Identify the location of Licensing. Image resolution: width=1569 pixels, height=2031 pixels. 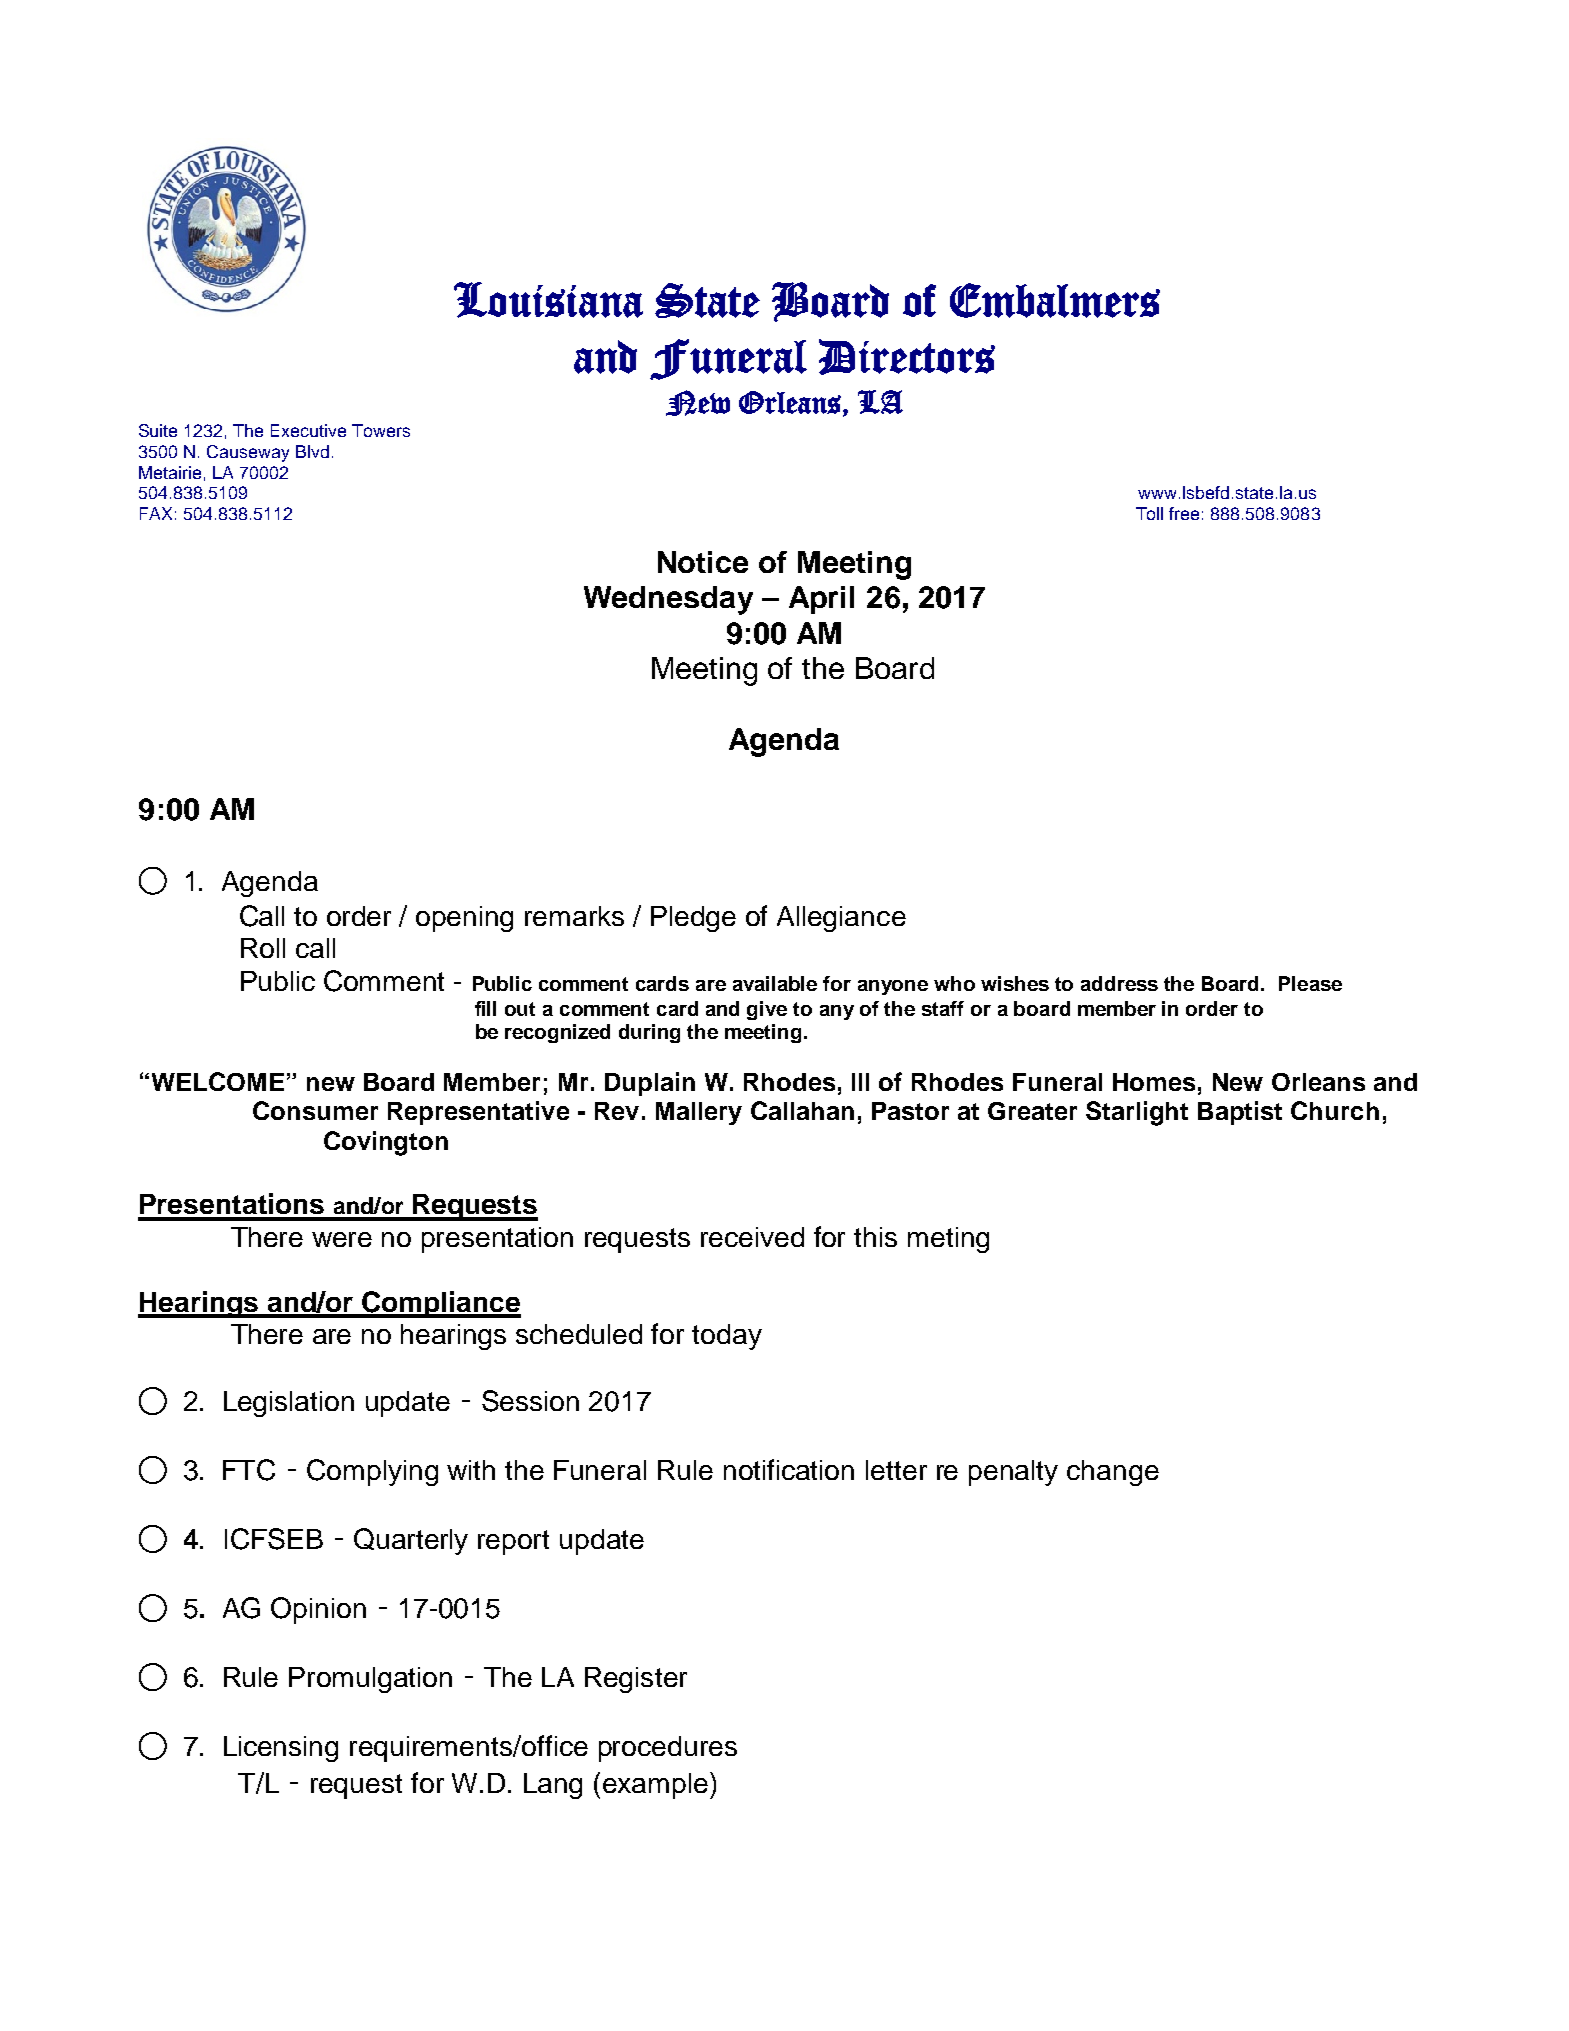
(281, 1749).
